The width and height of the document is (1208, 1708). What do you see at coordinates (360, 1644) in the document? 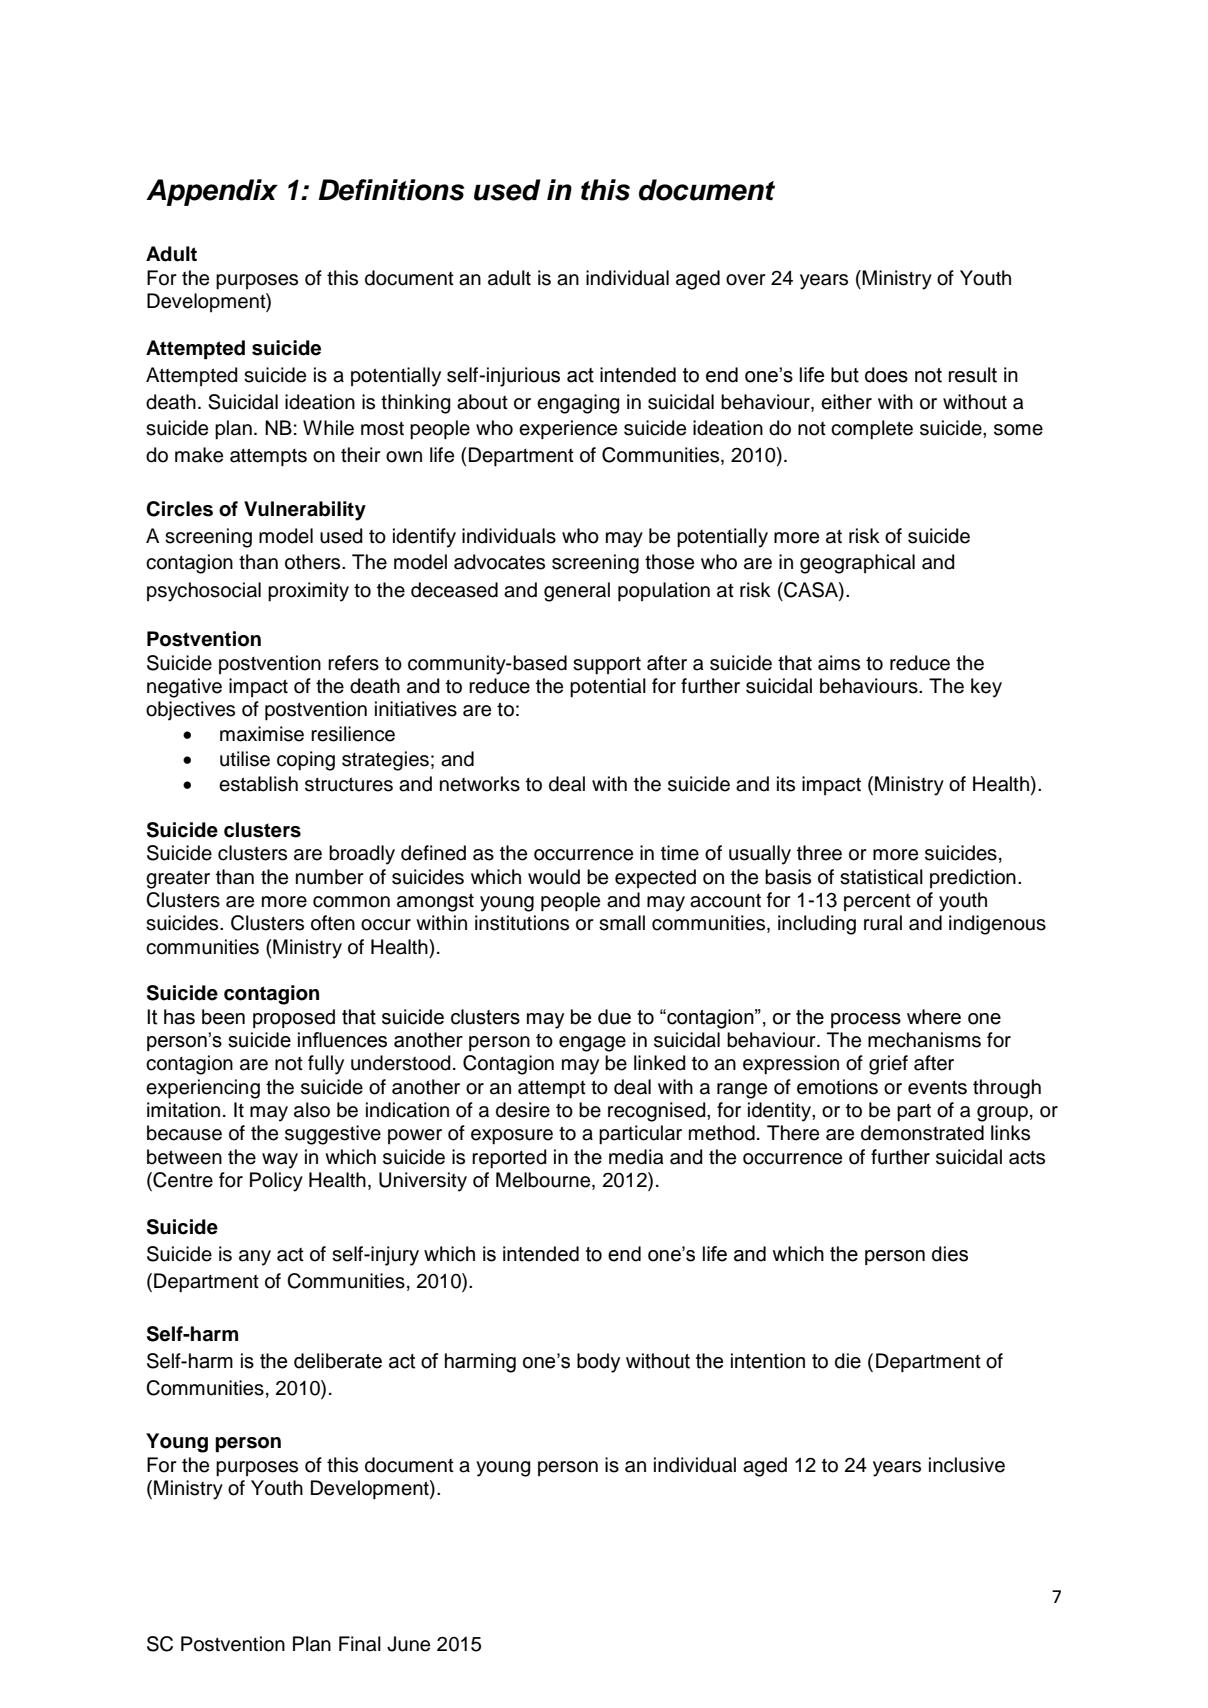
I see `Final` at bounding box center [360, 1644].
